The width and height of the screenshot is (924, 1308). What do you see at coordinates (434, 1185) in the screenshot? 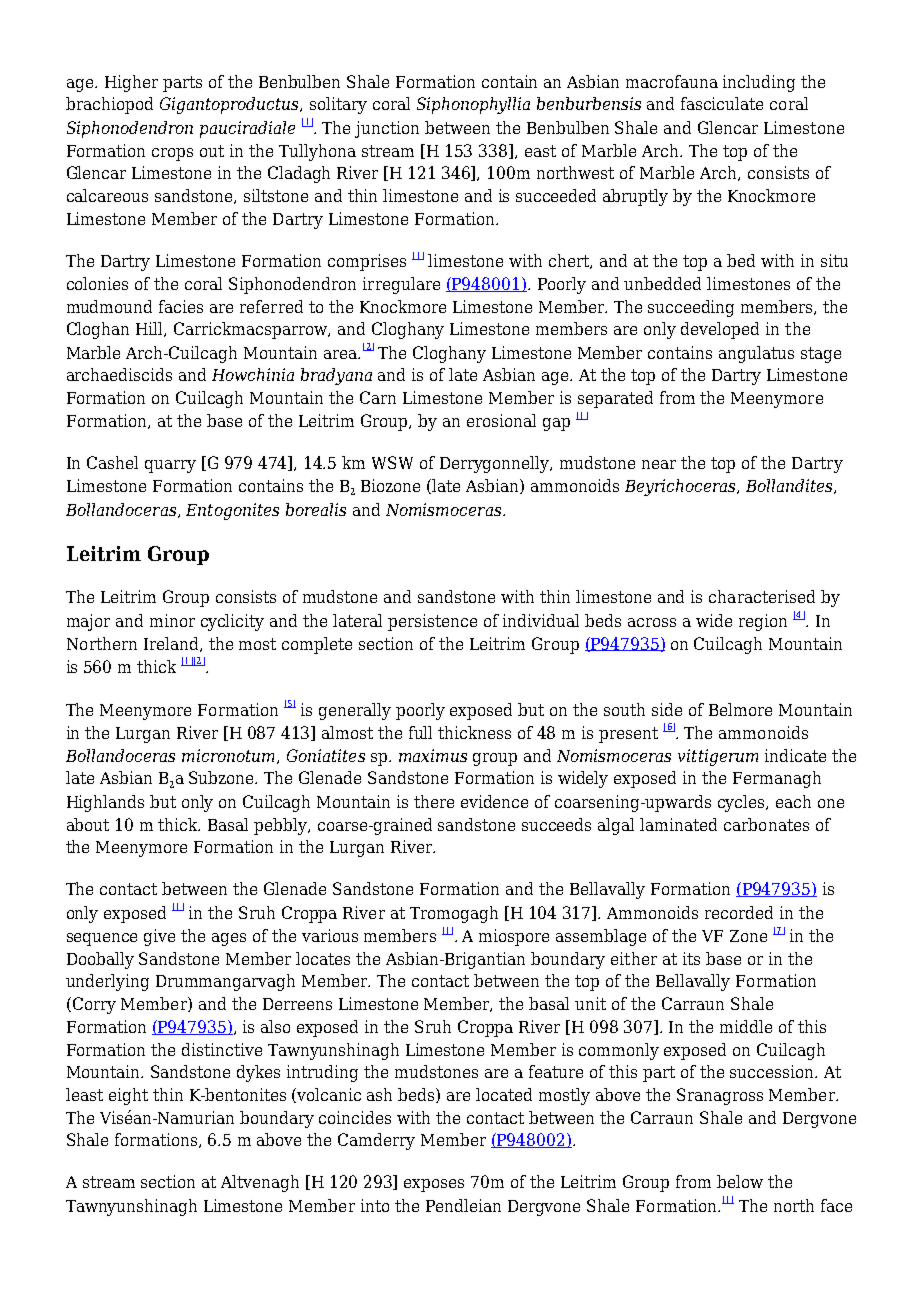
I see `exposes` at bounding box center [434, 1185].
